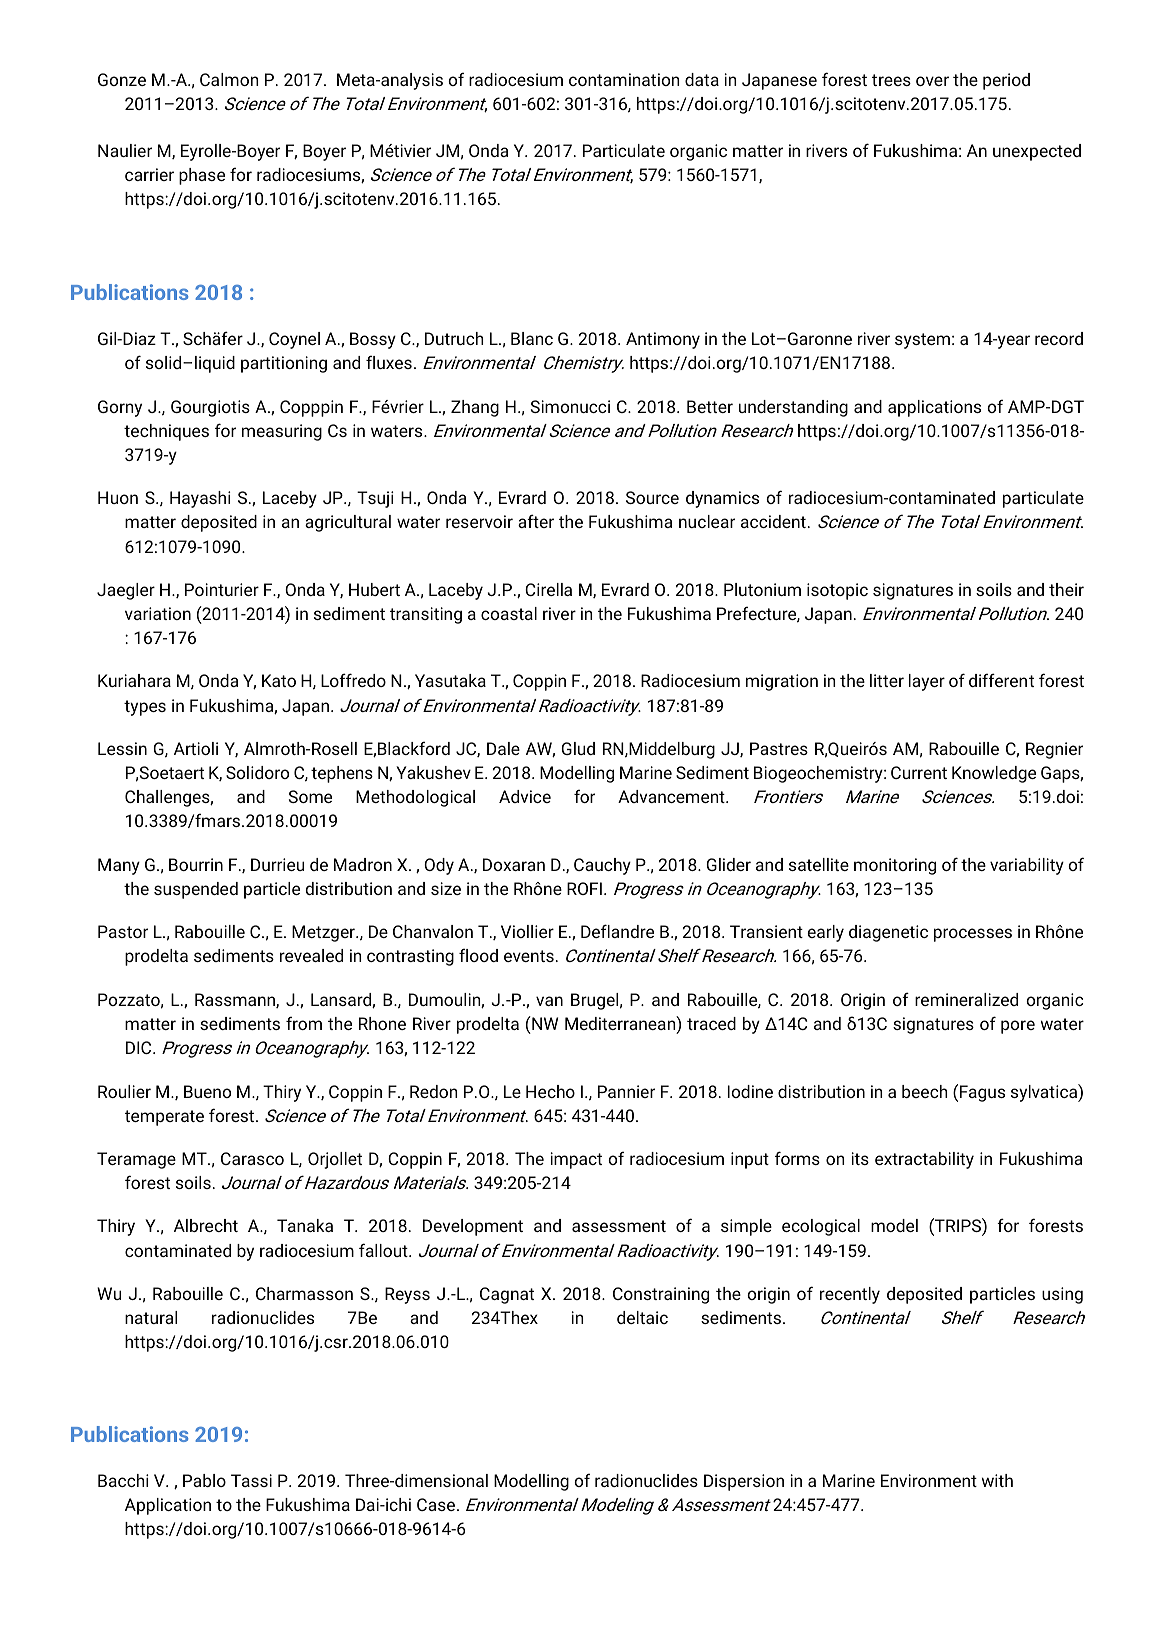 The height and width of the document is (1632, 1154). I want to click on their, so click(1066, 589).
